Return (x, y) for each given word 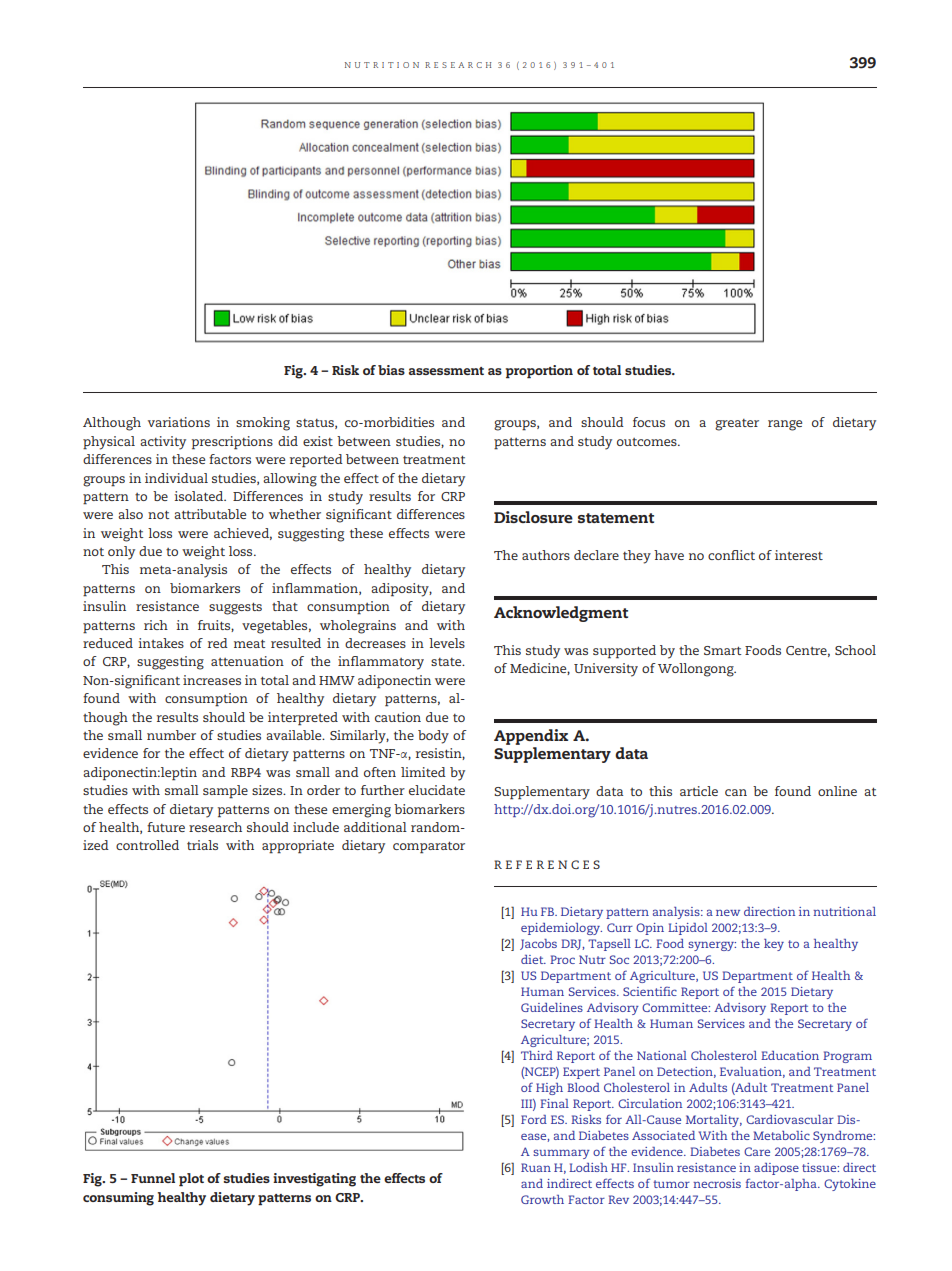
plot (191, 1180)
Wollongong (697, 670)
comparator (429, 847)
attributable (210, 514)
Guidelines (552, 1007)
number (171, 735)
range (785, 425)
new (728, 912)
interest (799, 555)
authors (546, 555)
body (433, 737)
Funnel (153, 1178)
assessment (446, 371)
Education (790, 1055)
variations (179, 422)
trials (202, 845)
